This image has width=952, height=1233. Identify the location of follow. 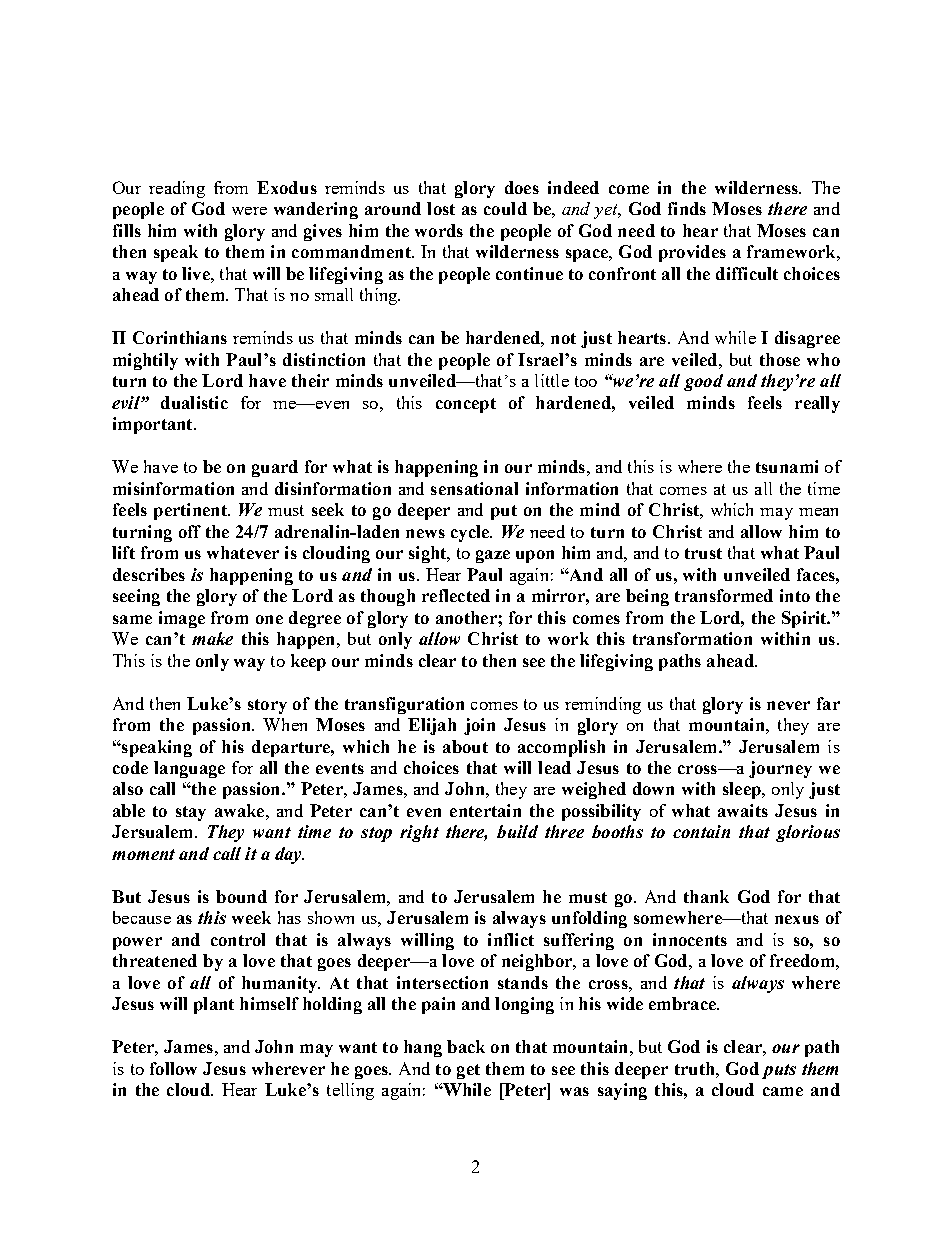
(173, 1068).
